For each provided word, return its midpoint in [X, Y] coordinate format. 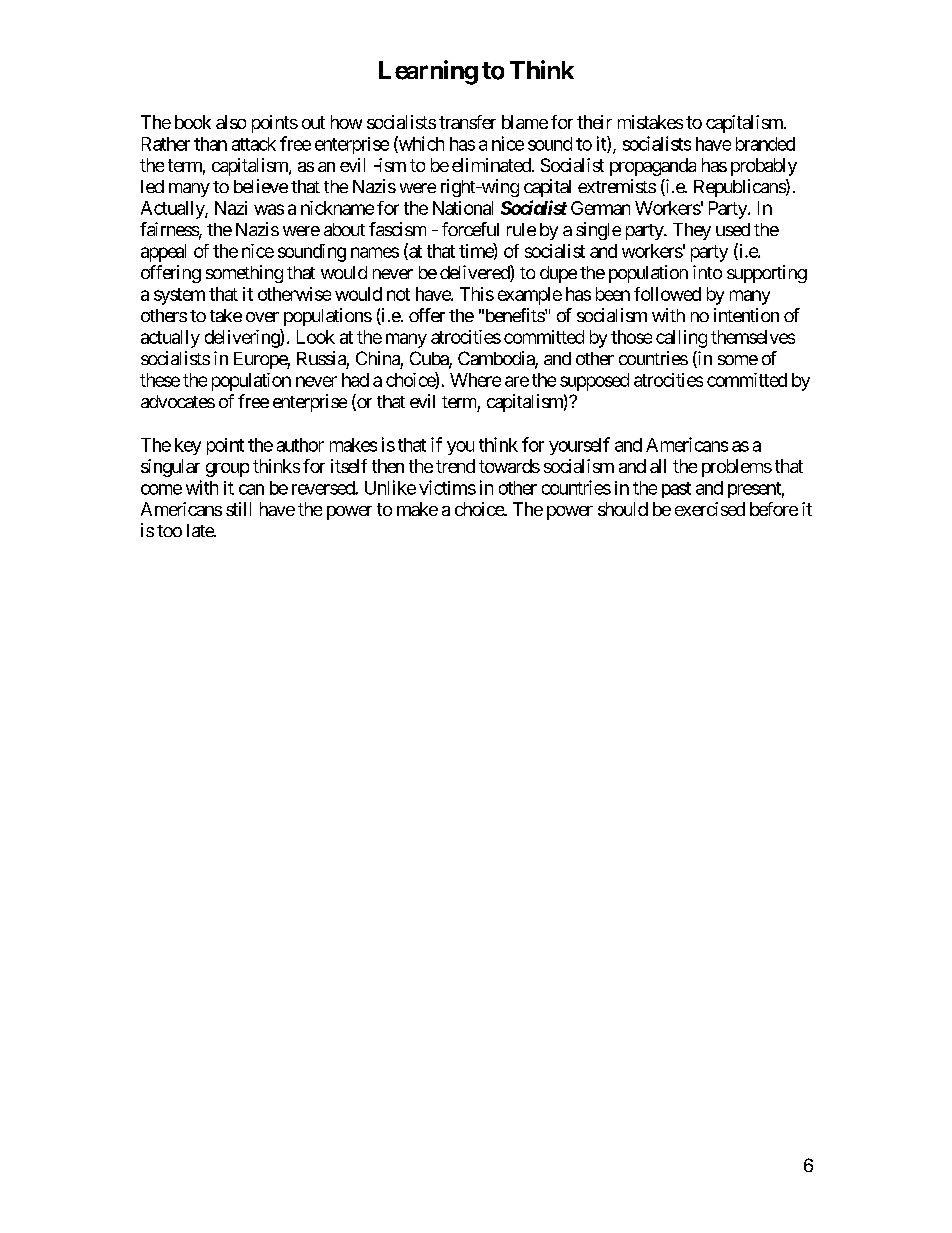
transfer [467, 122]
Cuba [430, 359]
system [179, 296]
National [463, 208]
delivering [243, 338]
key [188, 446]
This [477, 294]
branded [765, 144]
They [692, 231]
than [210, 144]
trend [455, 466]
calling [681, 339]
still [238, 509]
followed [667, 294]
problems [737, 468]
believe [261, 186]
